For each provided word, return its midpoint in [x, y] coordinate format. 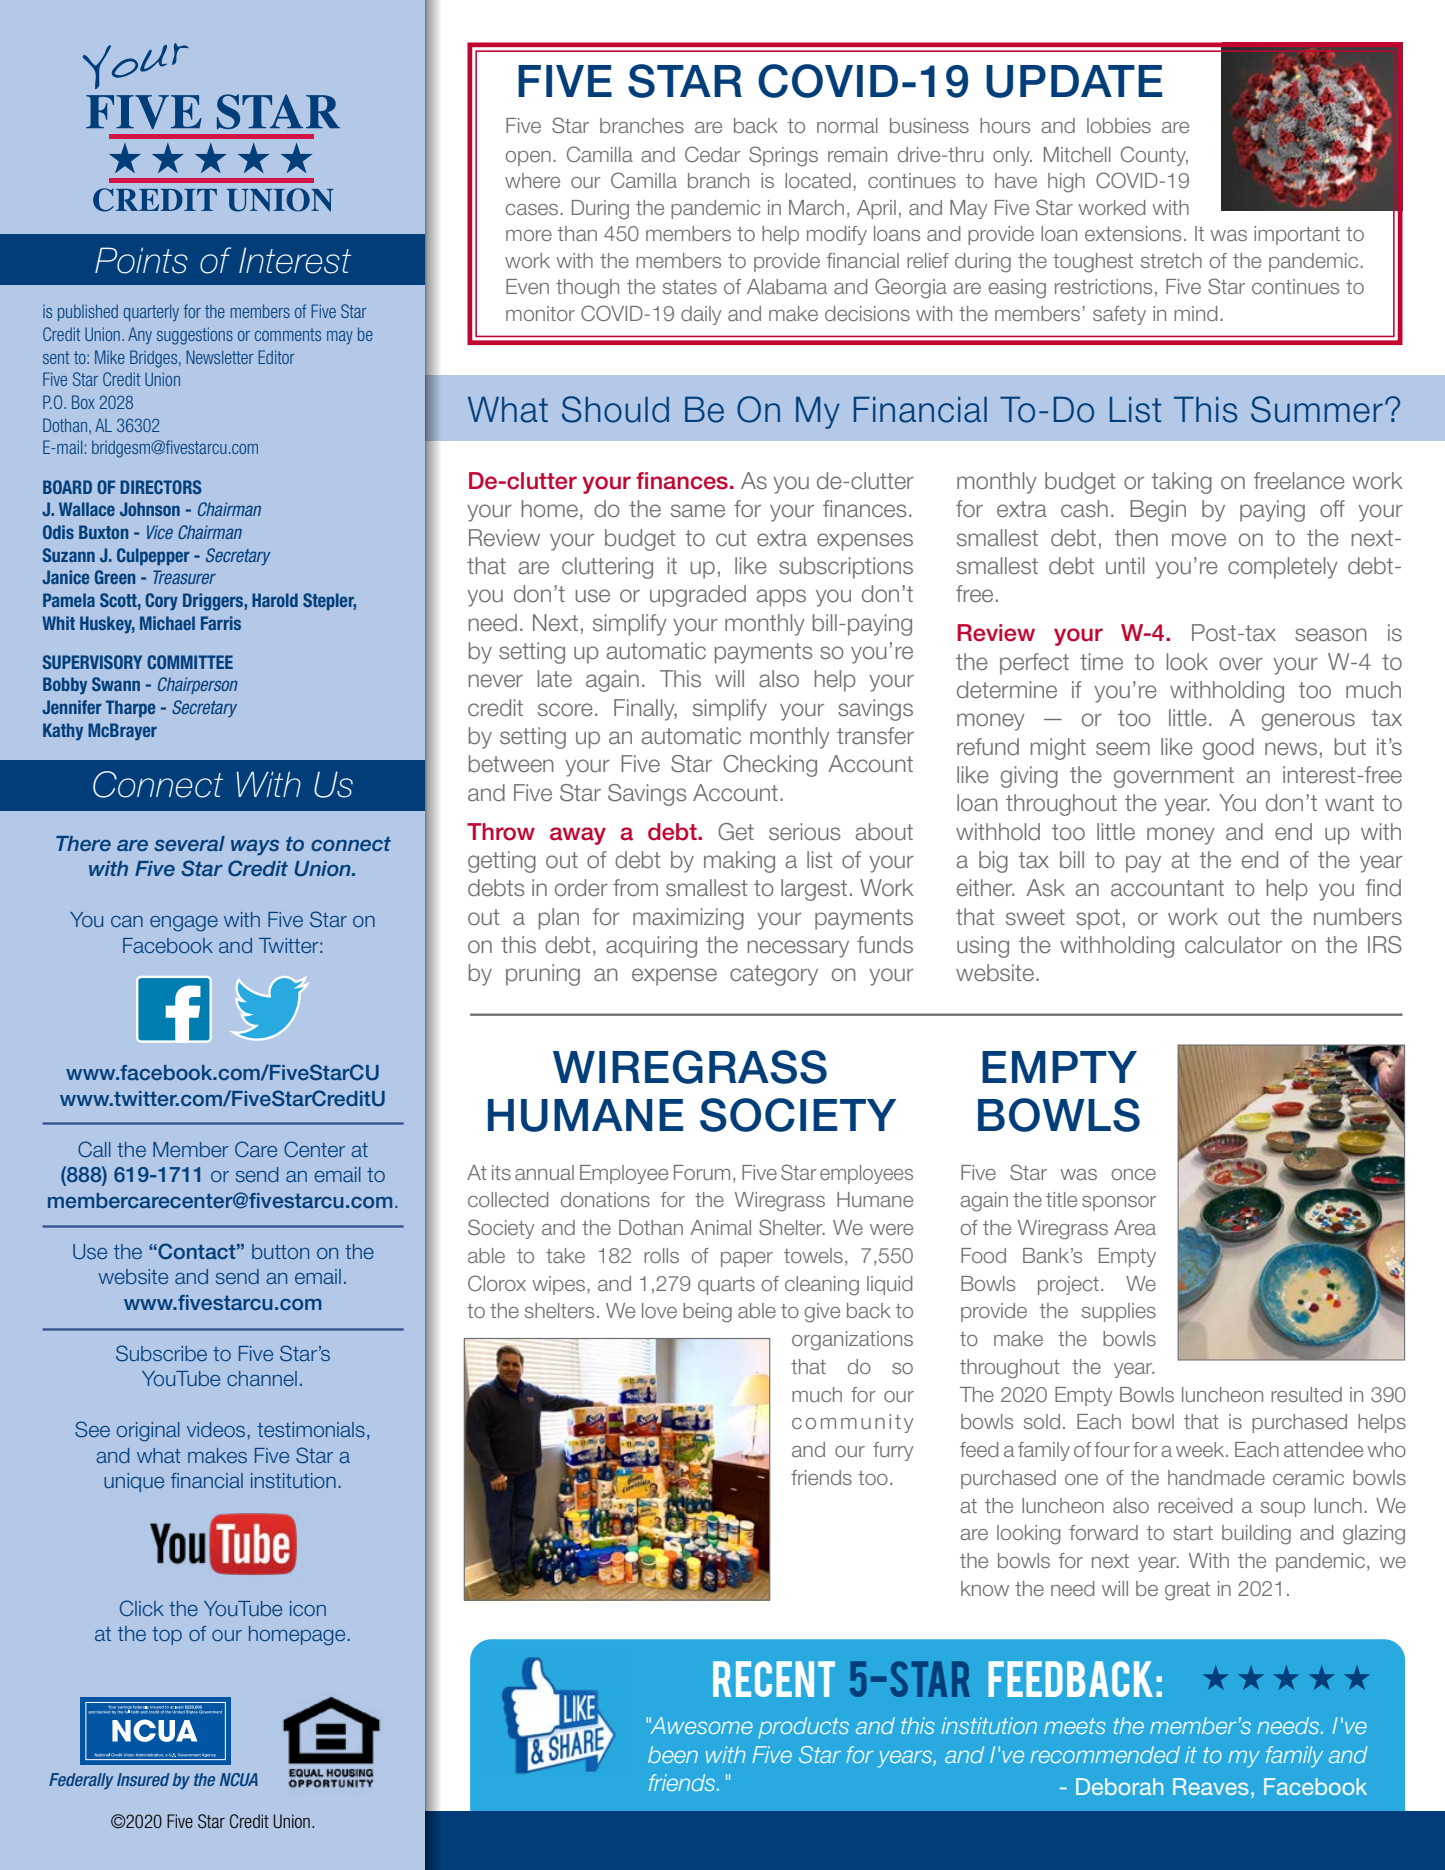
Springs [783, 156]
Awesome [701, 1725]
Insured [143, 1779]
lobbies [1119, 125]
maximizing [688, 919]
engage [184, 924]
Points [141, 260]
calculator [1233, 945]
